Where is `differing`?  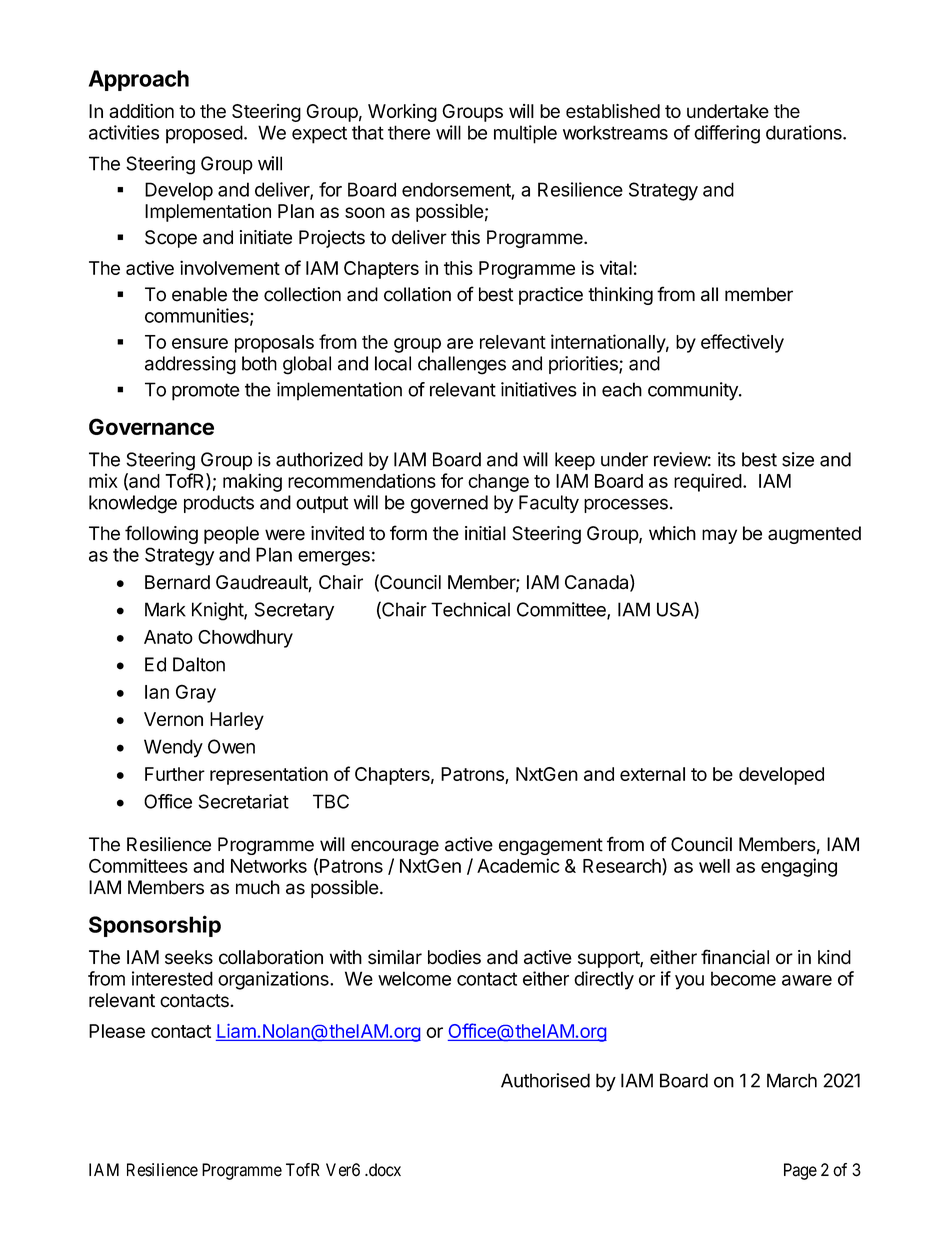 differing is located at coordinates (727, 134).
